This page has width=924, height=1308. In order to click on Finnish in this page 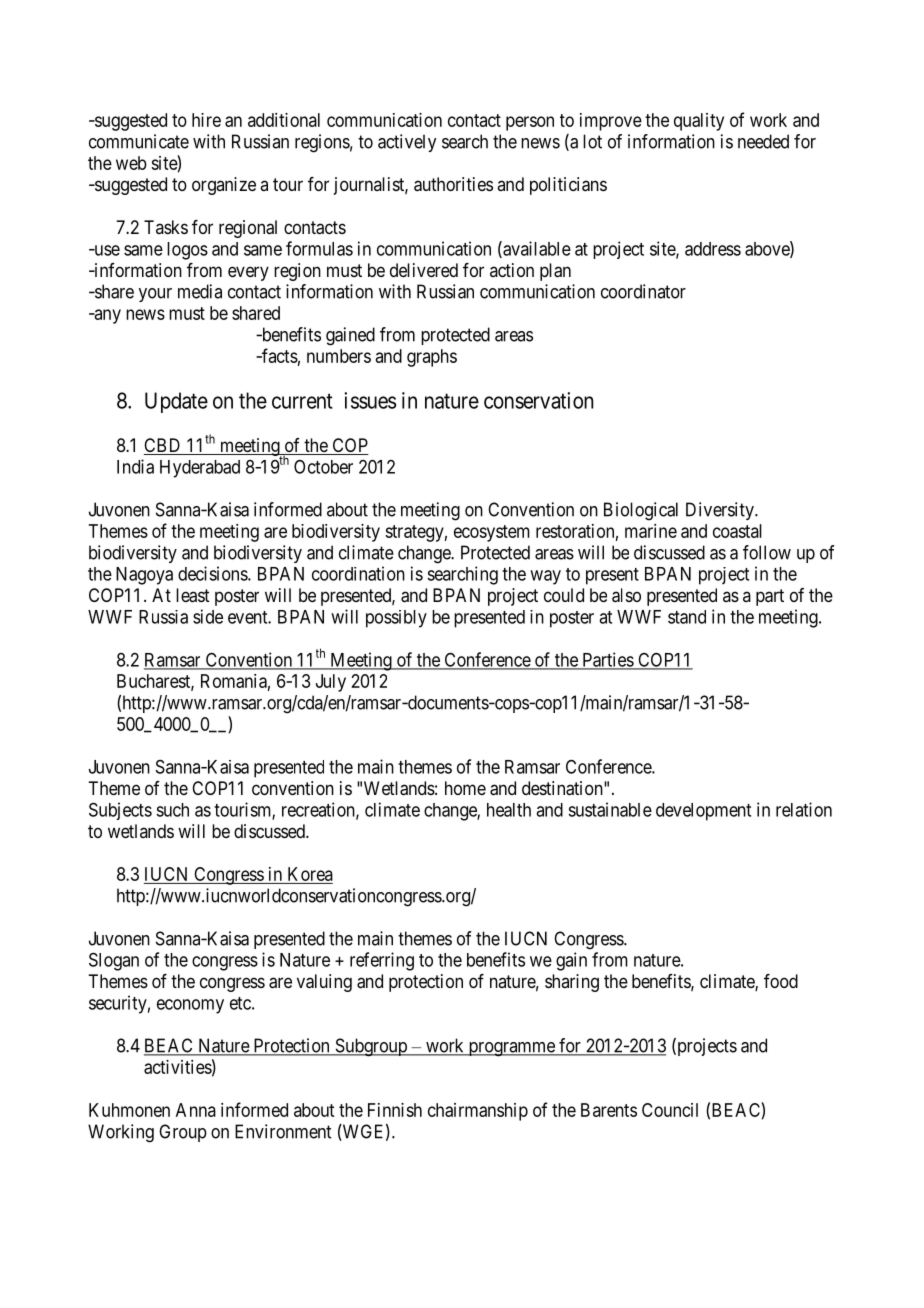, I will do `click(395, 1110)`.
